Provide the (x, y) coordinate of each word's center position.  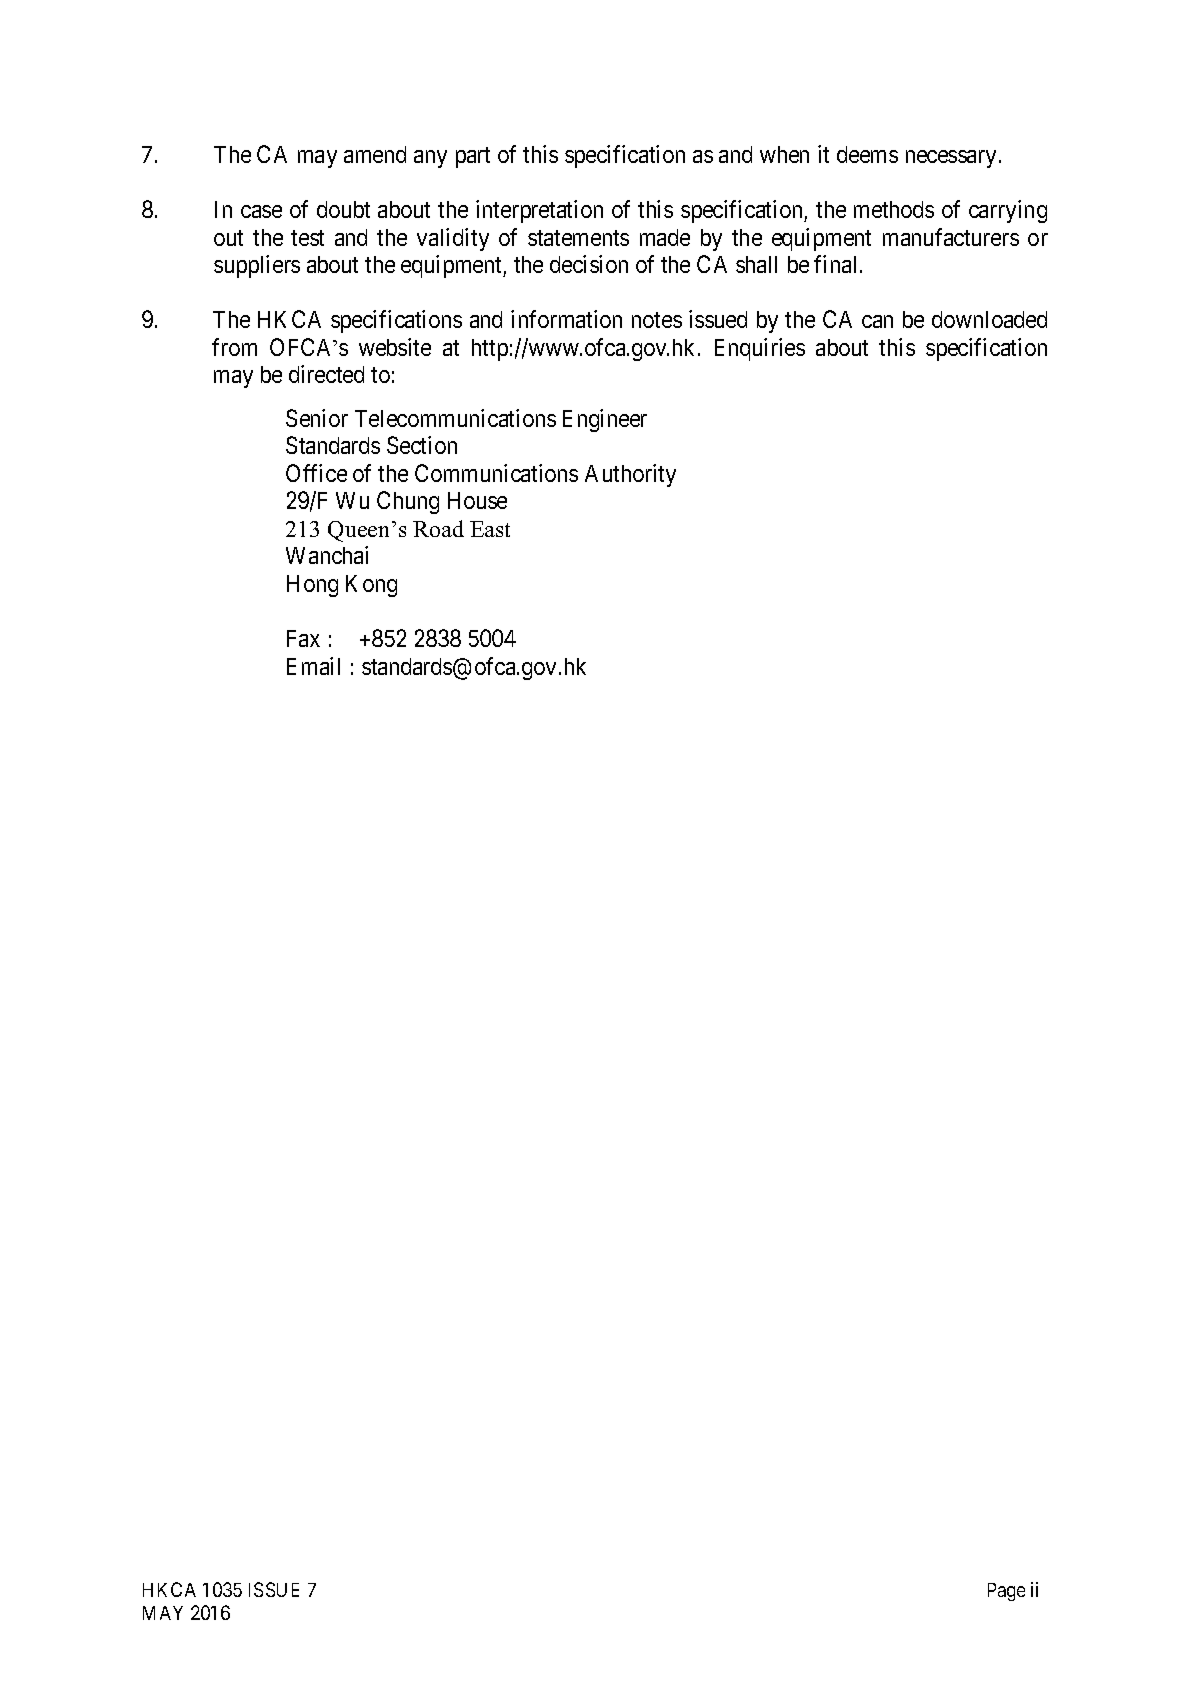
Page (1006, 1592)
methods (894, 209)
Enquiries (760, 349)
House (477, 500)
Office (316, 473)
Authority (630, 475)
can (877, 321)
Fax (303, 638)
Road (438, 528)
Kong (371, 586)
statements (578, 238)
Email (313, 666)
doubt (343, 209)
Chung (408, 502)
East (490, 529)
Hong (312, 586)
